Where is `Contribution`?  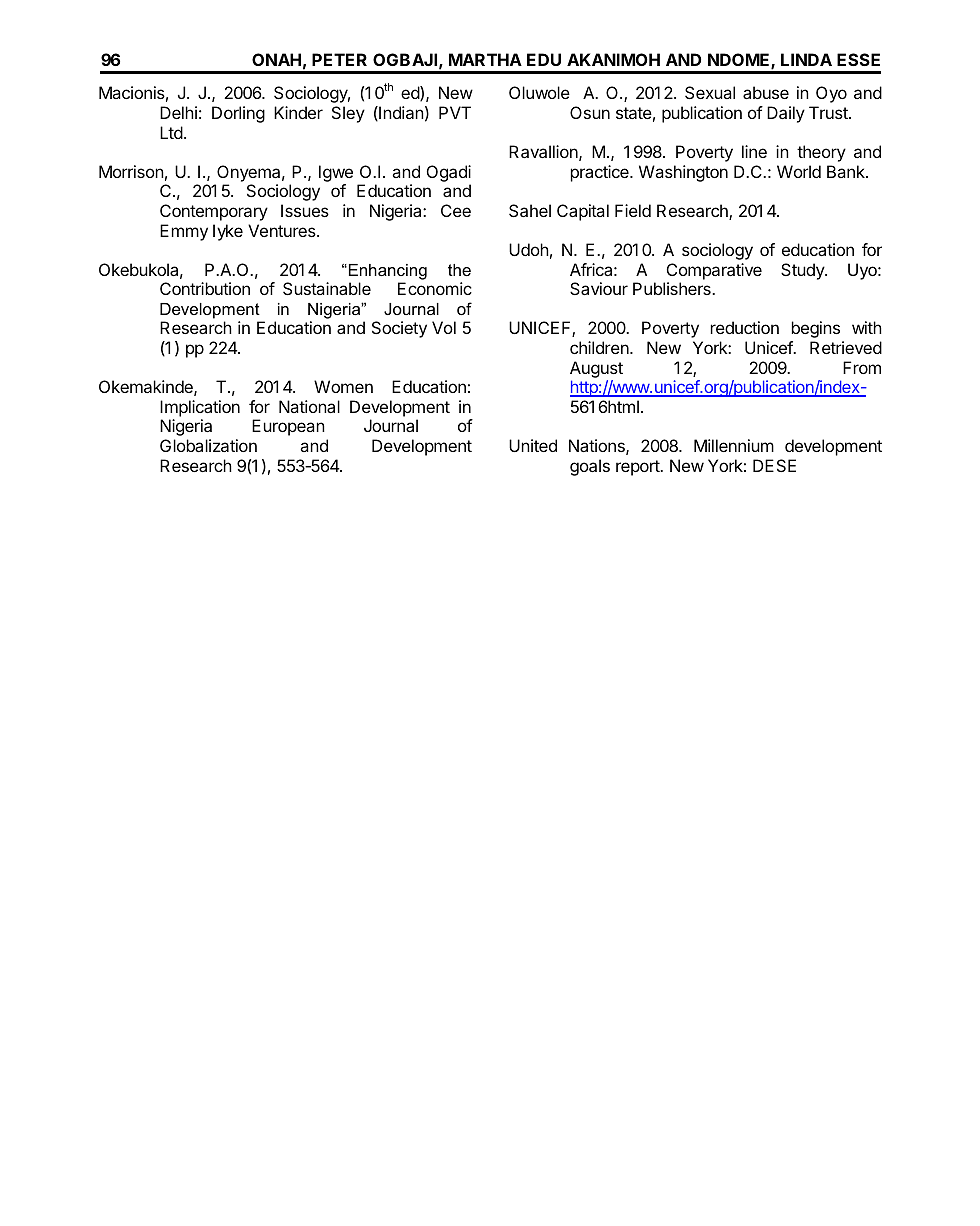
Contribution is located at coordinates (205, 288).
